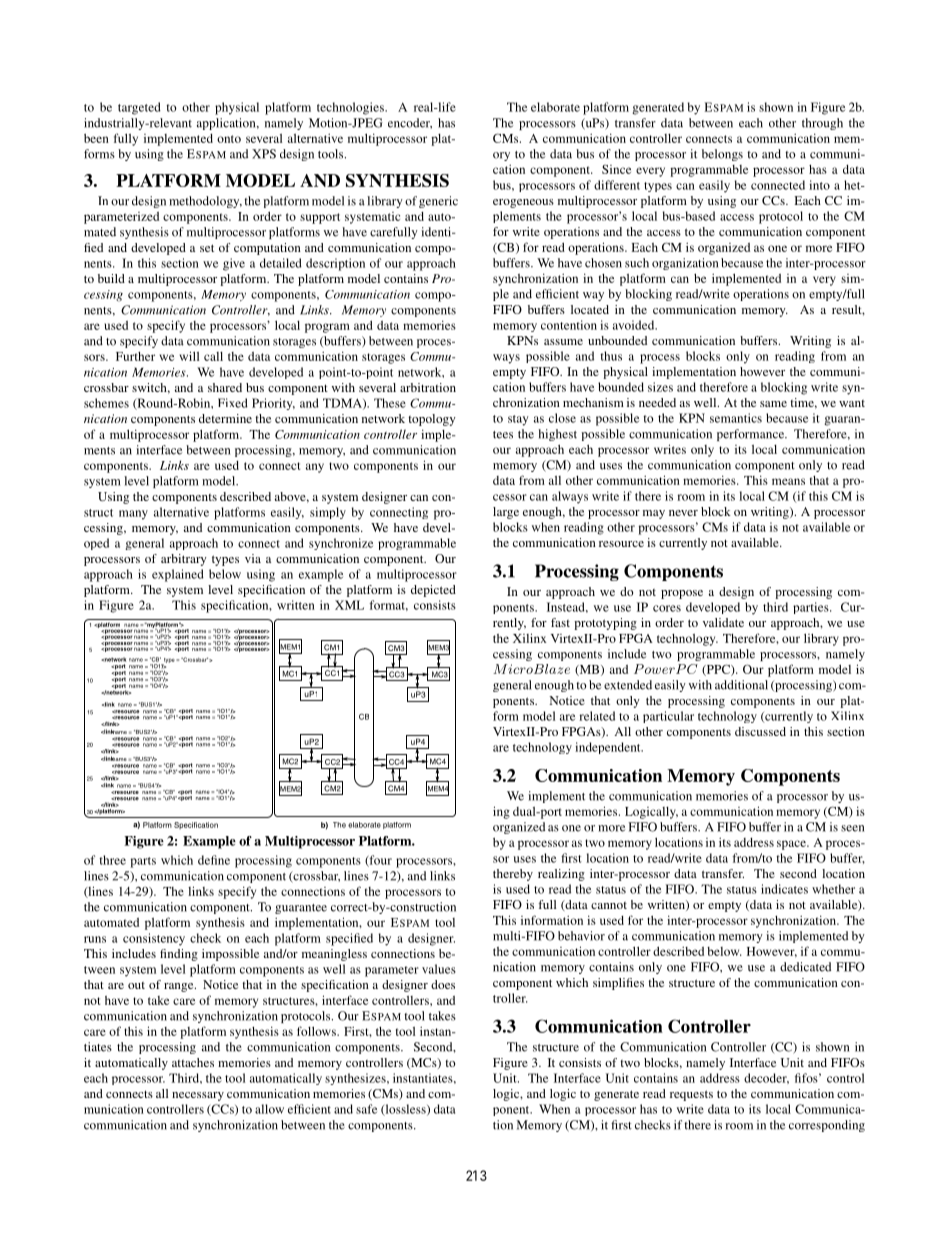 The image size is (952, 1233). I want to click on will, so click(189, 356).
